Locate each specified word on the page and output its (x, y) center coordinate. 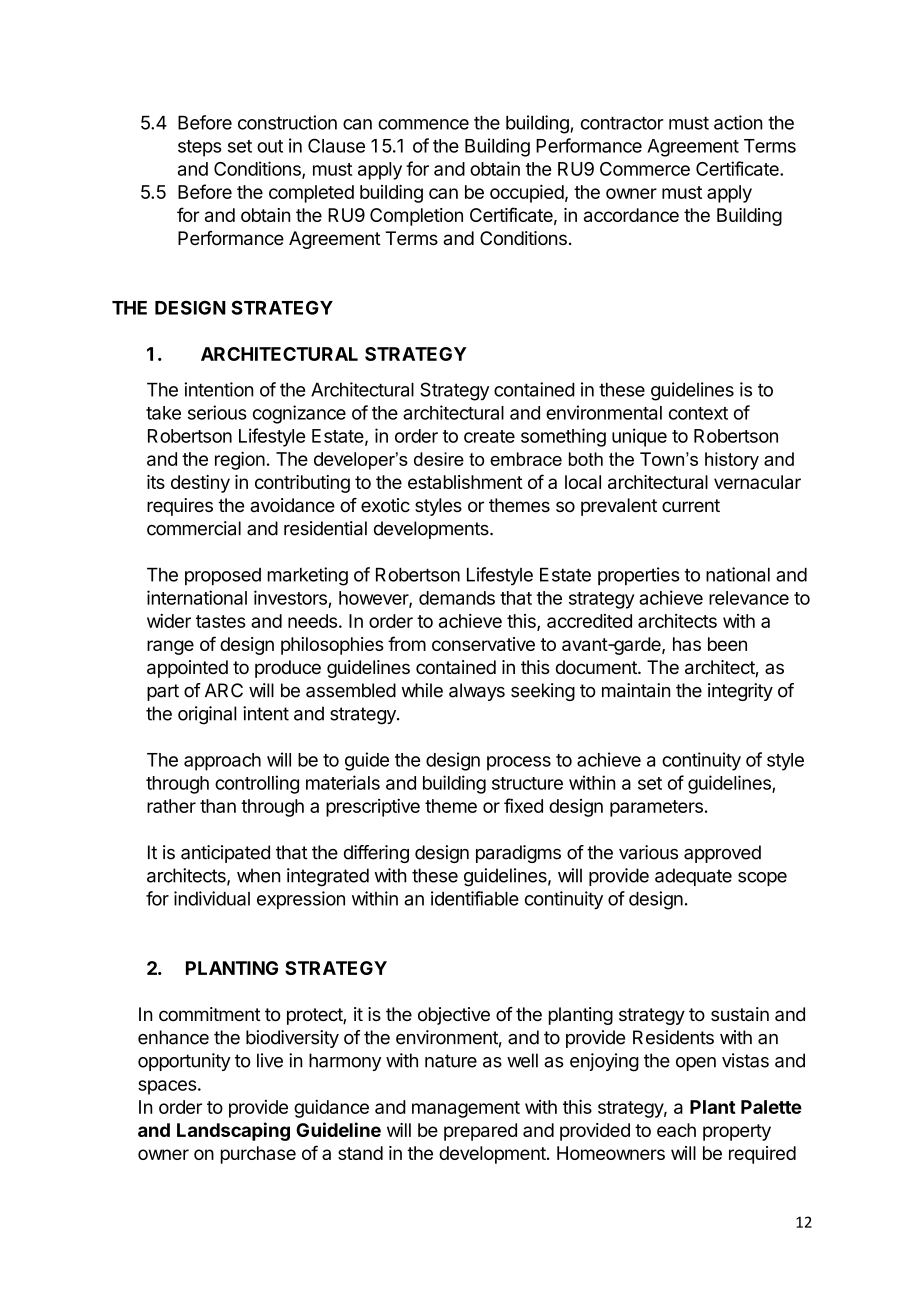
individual (212, 898)
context (698, 413)
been (727, 644)
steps (200, 148)
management (466, 1109)
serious (217, 412)
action (738, 122)
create (489, 436)
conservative (483, 644)
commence (423, 124)
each (676, 1130)
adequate (693, 877)
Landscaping (233, 1131)
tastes (221, 621)
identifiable (475, 898)
